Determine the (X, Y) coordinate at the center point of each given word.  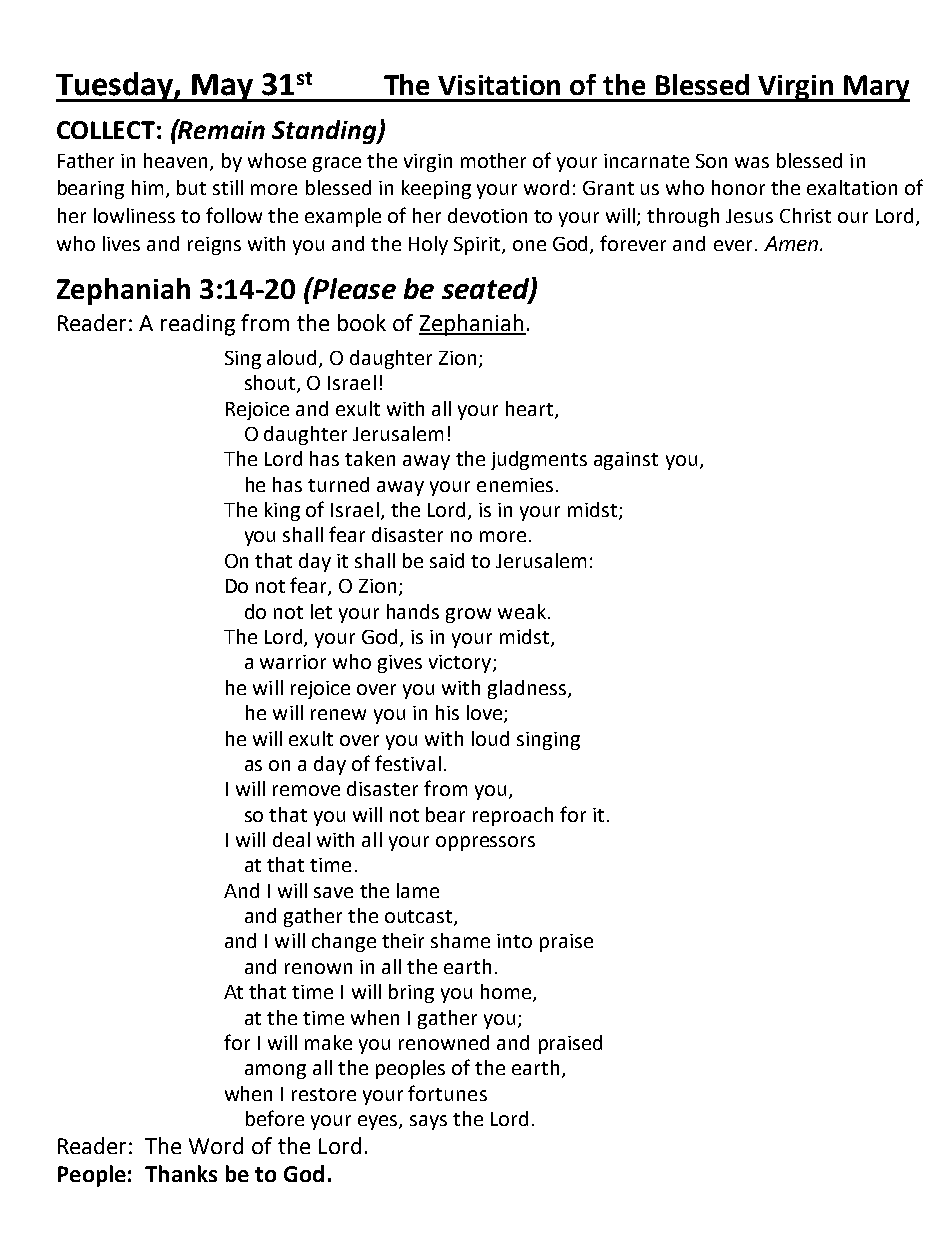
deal (291, 839)
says (428, 1122)
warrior (293, 662)
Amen (792, 243)
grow (468, 615)
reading (198, 325)
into (514, 941)
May (222, 88)
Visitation (499, 85)
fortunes (447, 1093)
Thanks (181, 1173)
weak (522, 611)
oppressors (485, 843)
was (752, 162)
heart (531, 409)
